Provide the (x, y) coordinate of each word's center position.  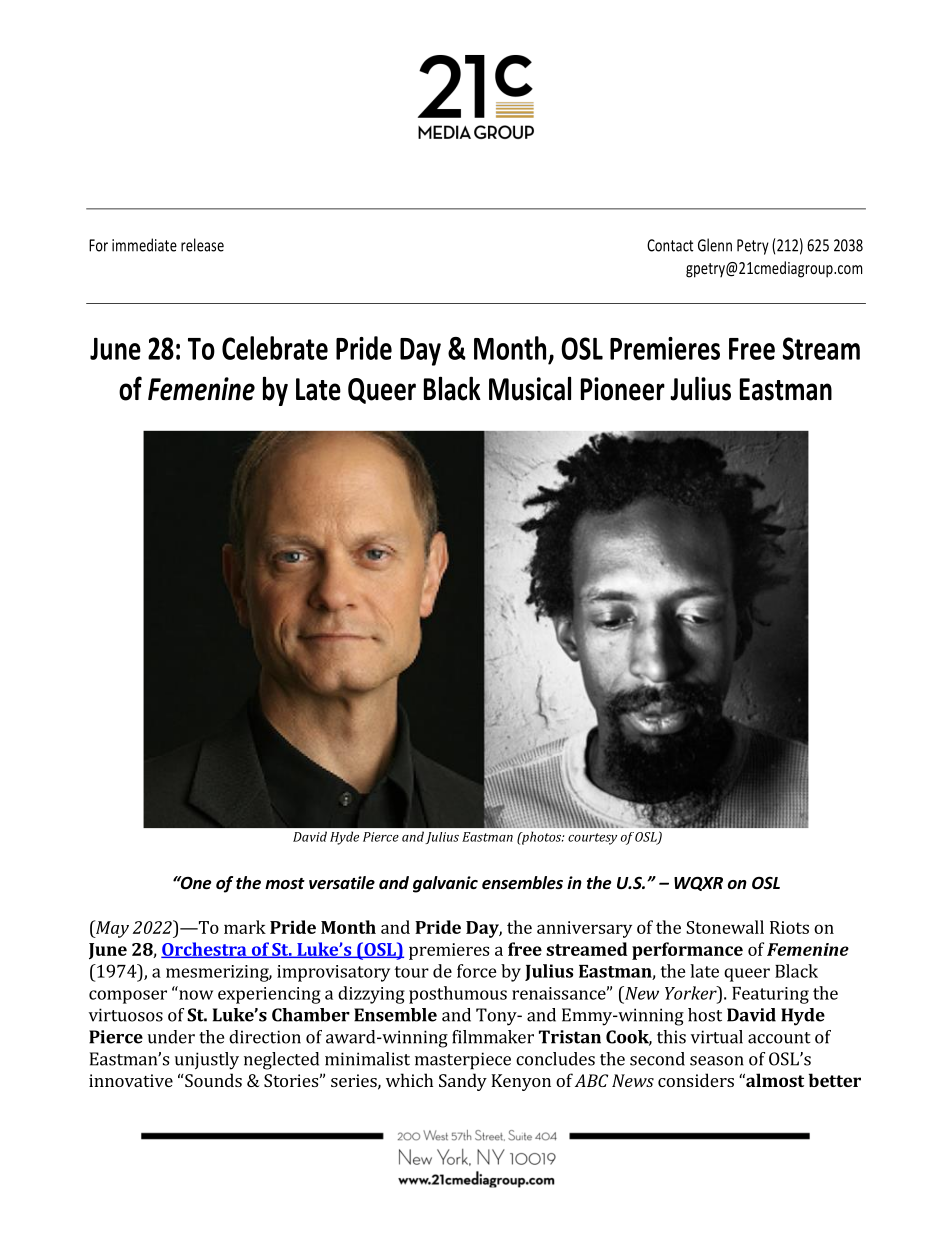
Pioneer (623, 389)
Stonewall (725, 927)
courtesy (592, 839)
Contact (670, 245)
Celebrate (275, 348)
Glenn (715, 245)
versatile (342, 883)
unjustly (207, 1061)
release (202, 245)
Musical (530, 388)
